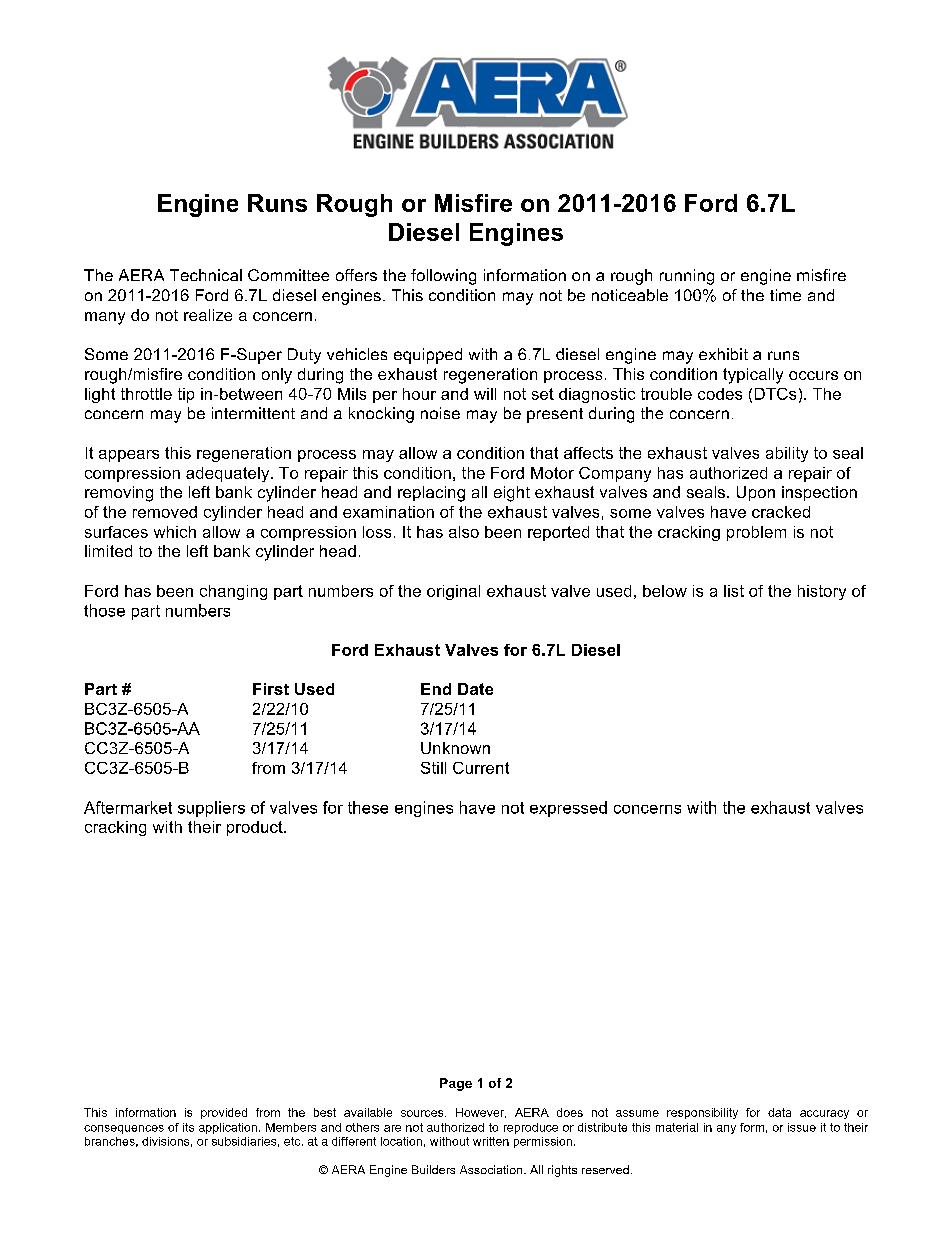 This screenshot has height=1233, width=952. I want to click on following, so click(443, 277).
